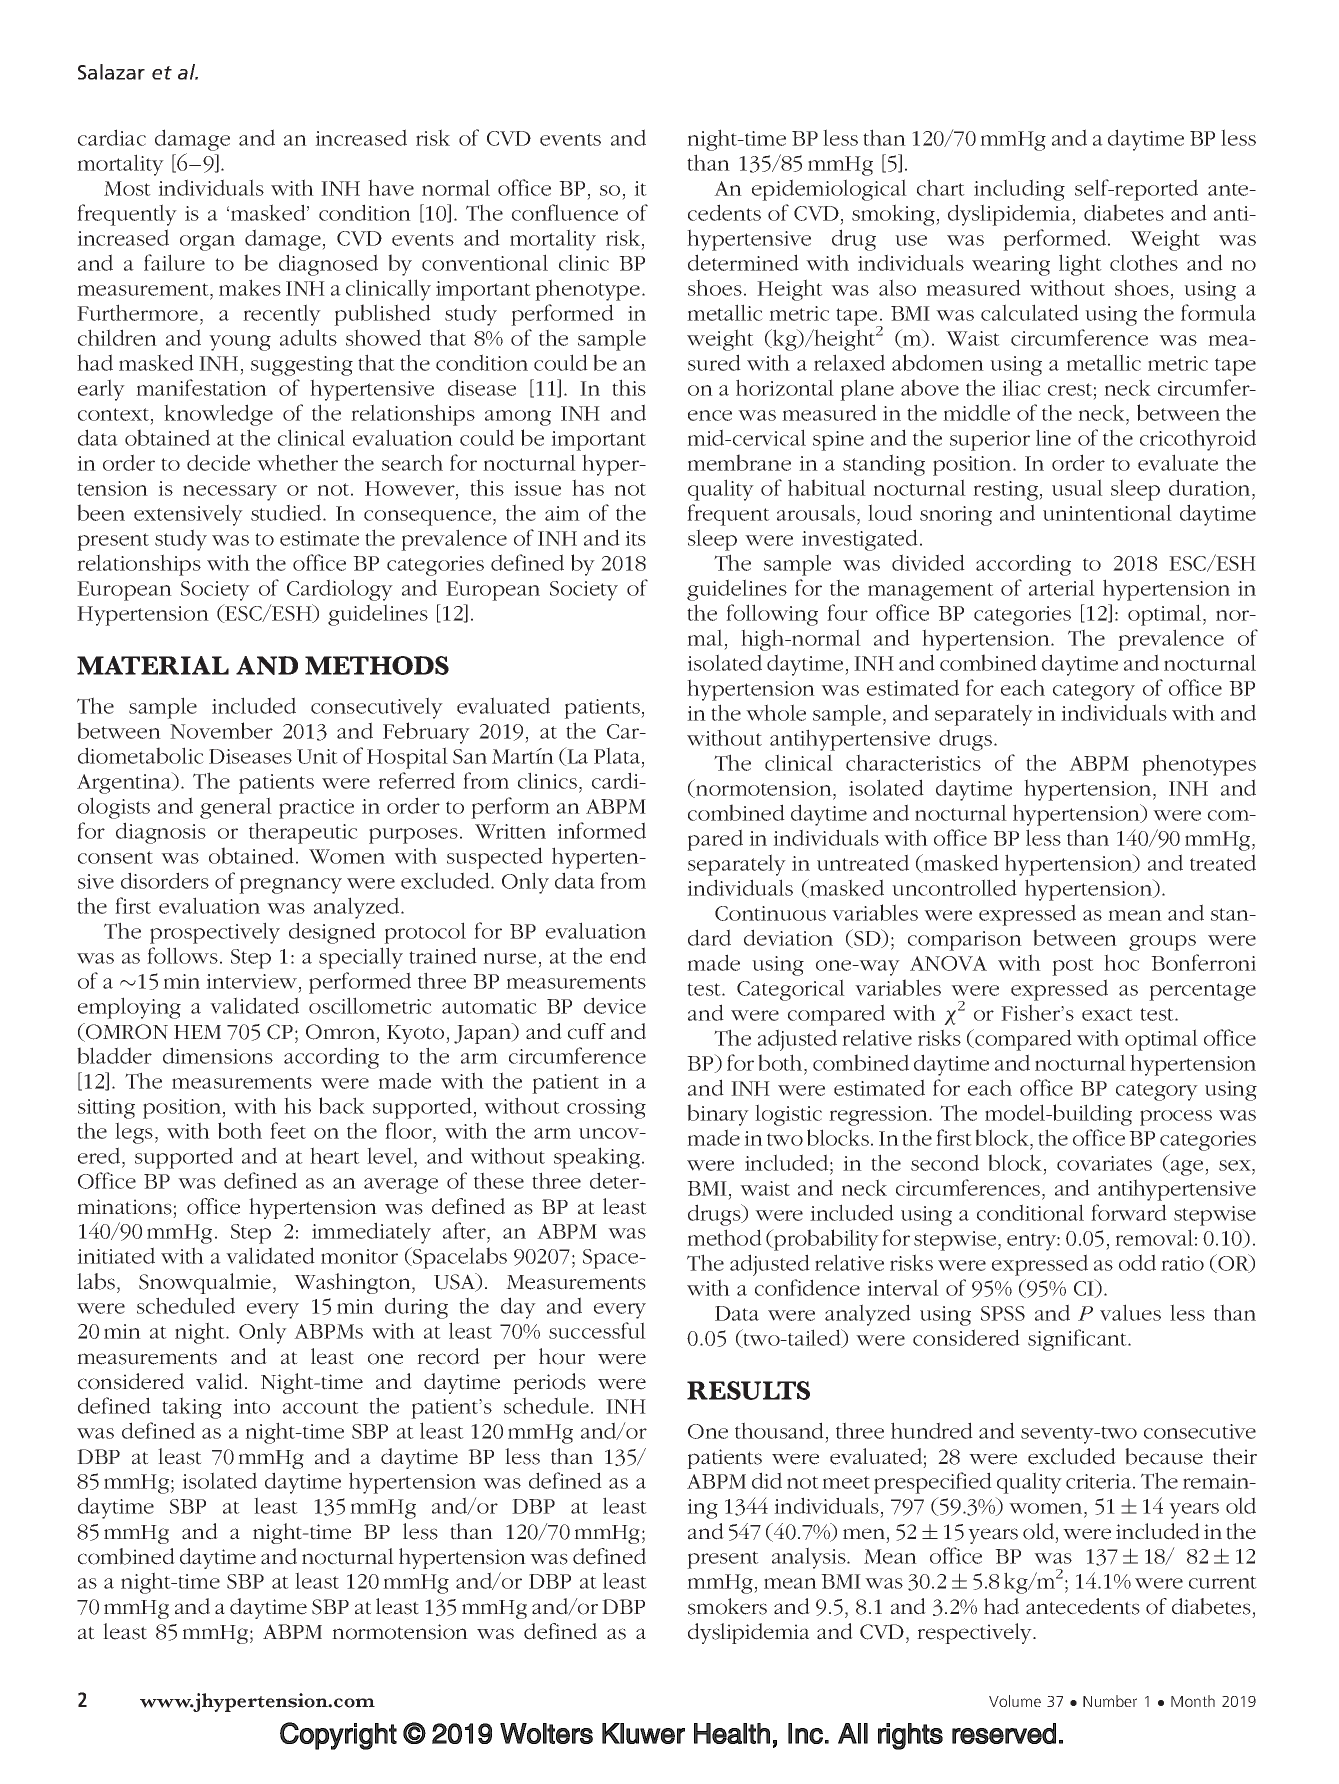 The image size is (1339, 1784). What do you see at coordinates (127, 188) in the document?
I see `Most` at bounding box center [127, 188].
